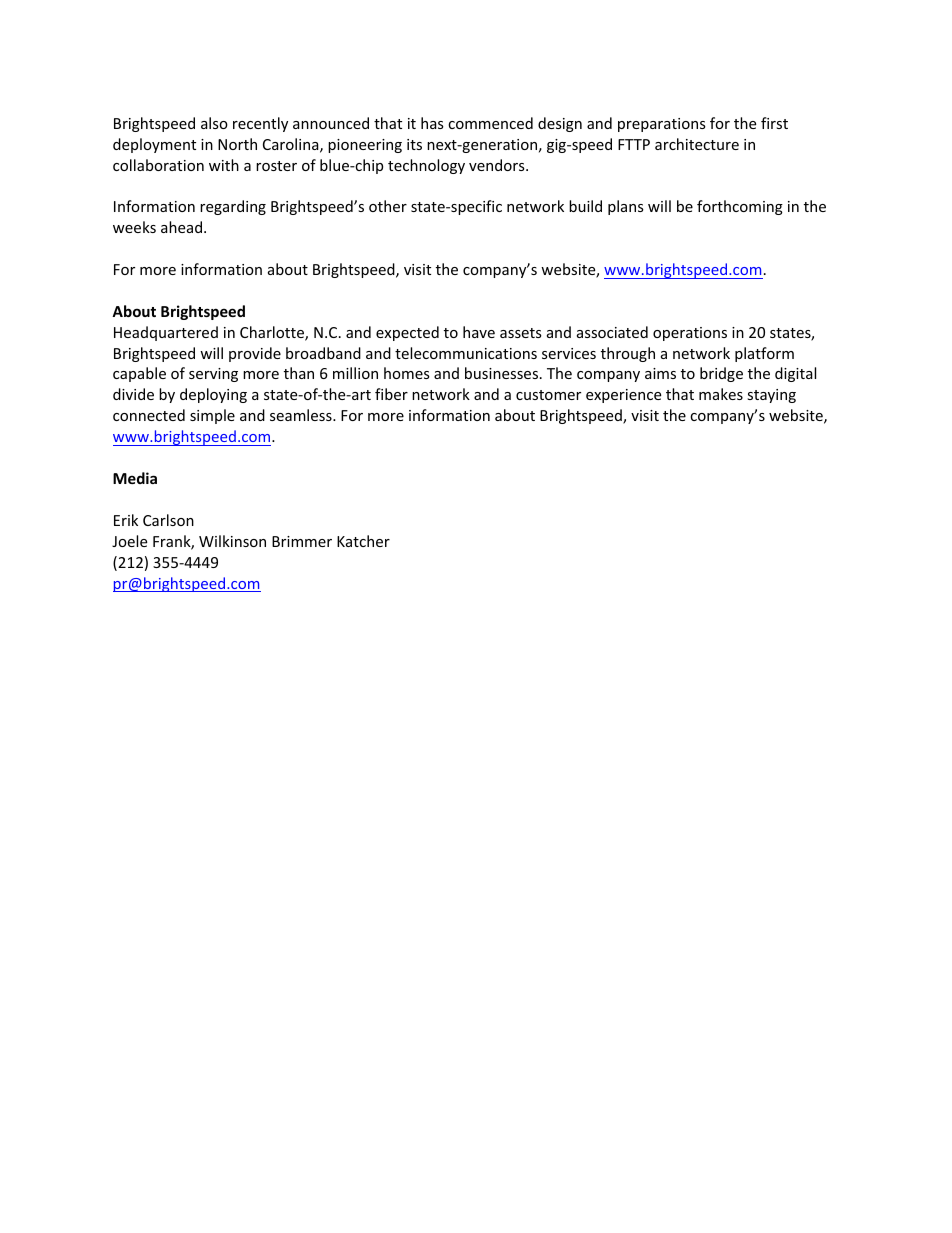  What do you see at coordinates (232, 541) in the screenshot?
I see `Wilkinson` at bounding box center [232, 541].
